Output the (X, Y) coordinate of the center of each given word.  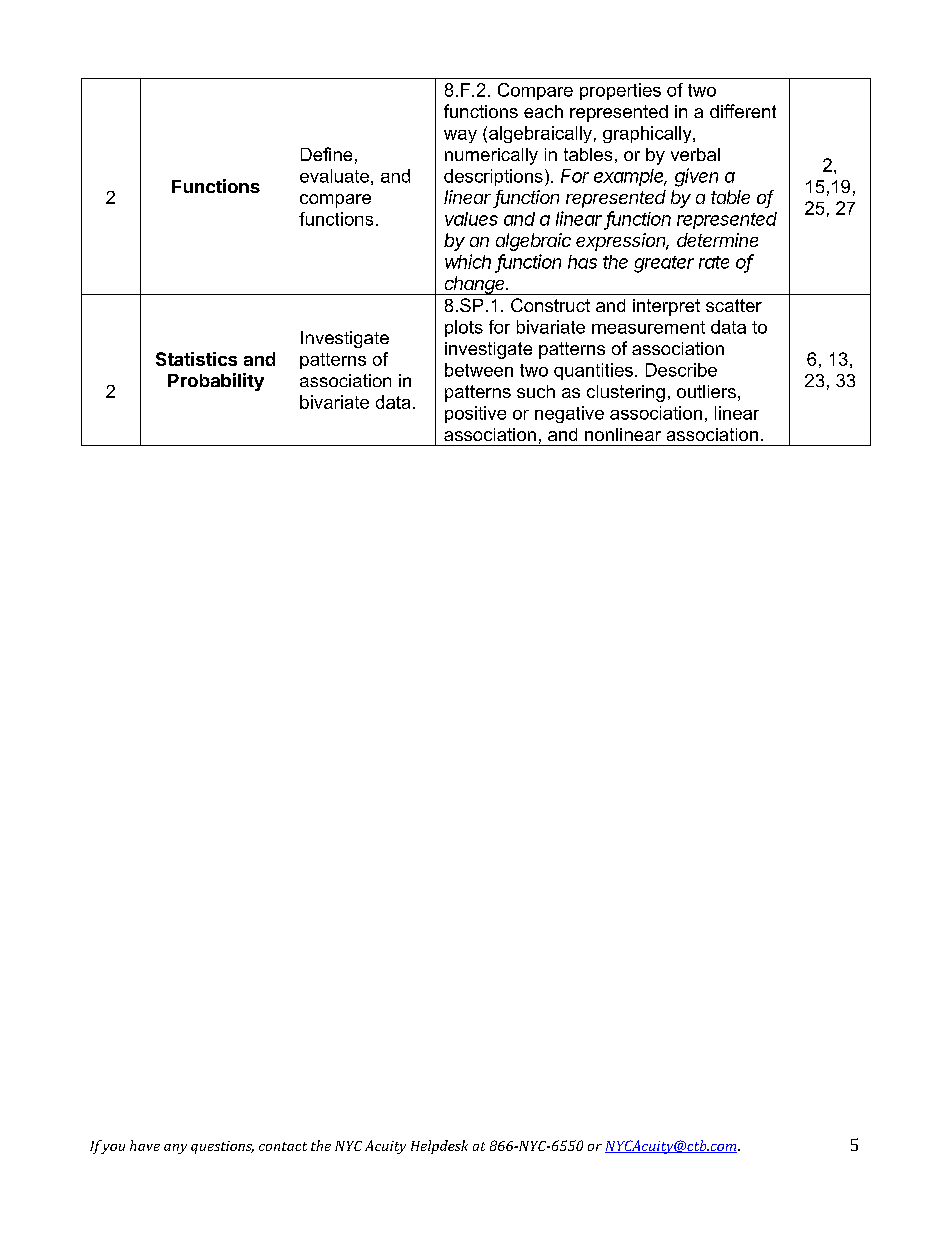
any (175, 1149)
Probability (216, 382)
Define (326, 154)
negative (569, 414)
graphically (648, 134)
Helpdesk (439, 1147)
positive (475, 414)
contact (283, 1146)
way (460, 136)
